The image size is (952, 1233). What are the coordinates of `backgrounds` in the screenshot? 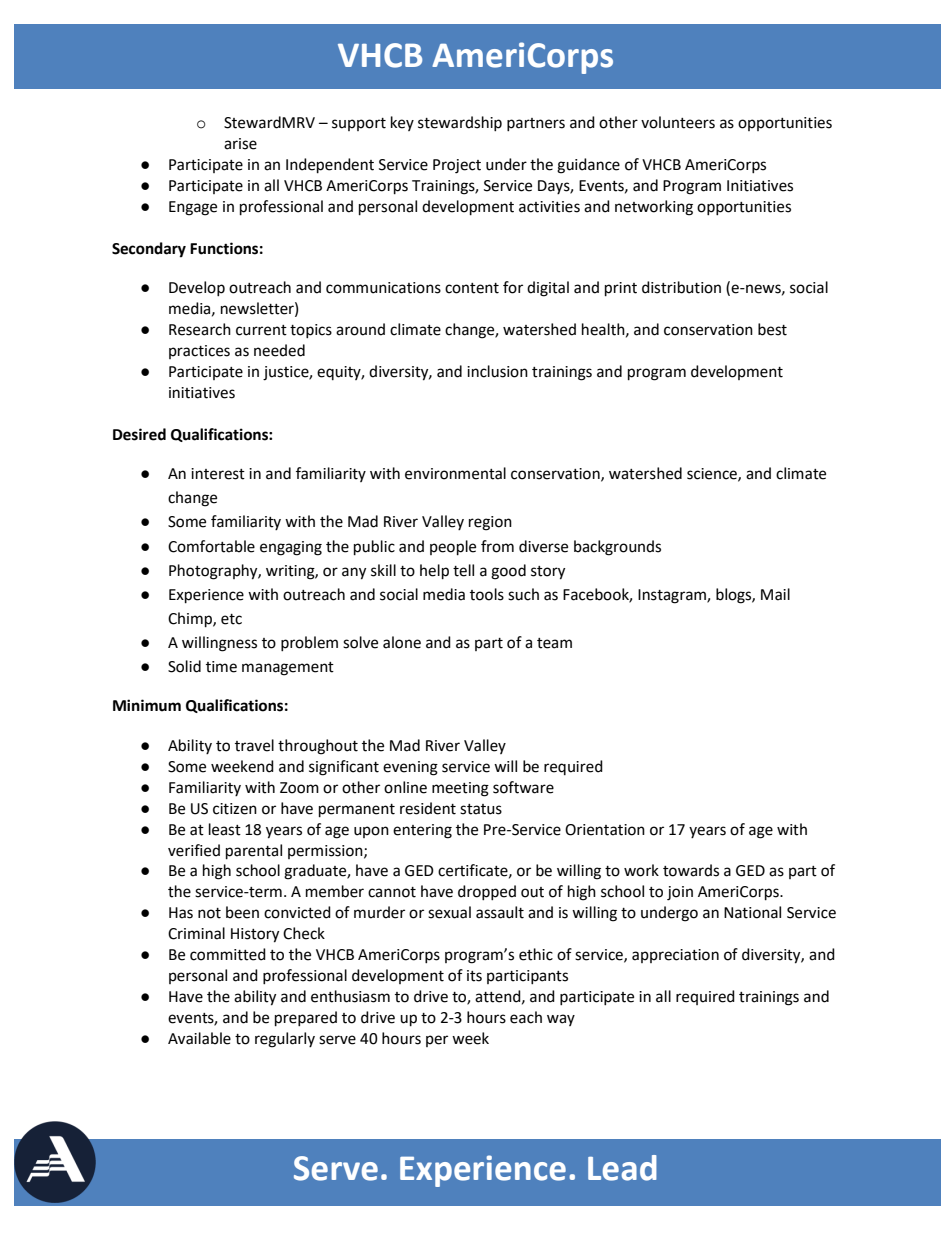 It's located at (617, 548).
